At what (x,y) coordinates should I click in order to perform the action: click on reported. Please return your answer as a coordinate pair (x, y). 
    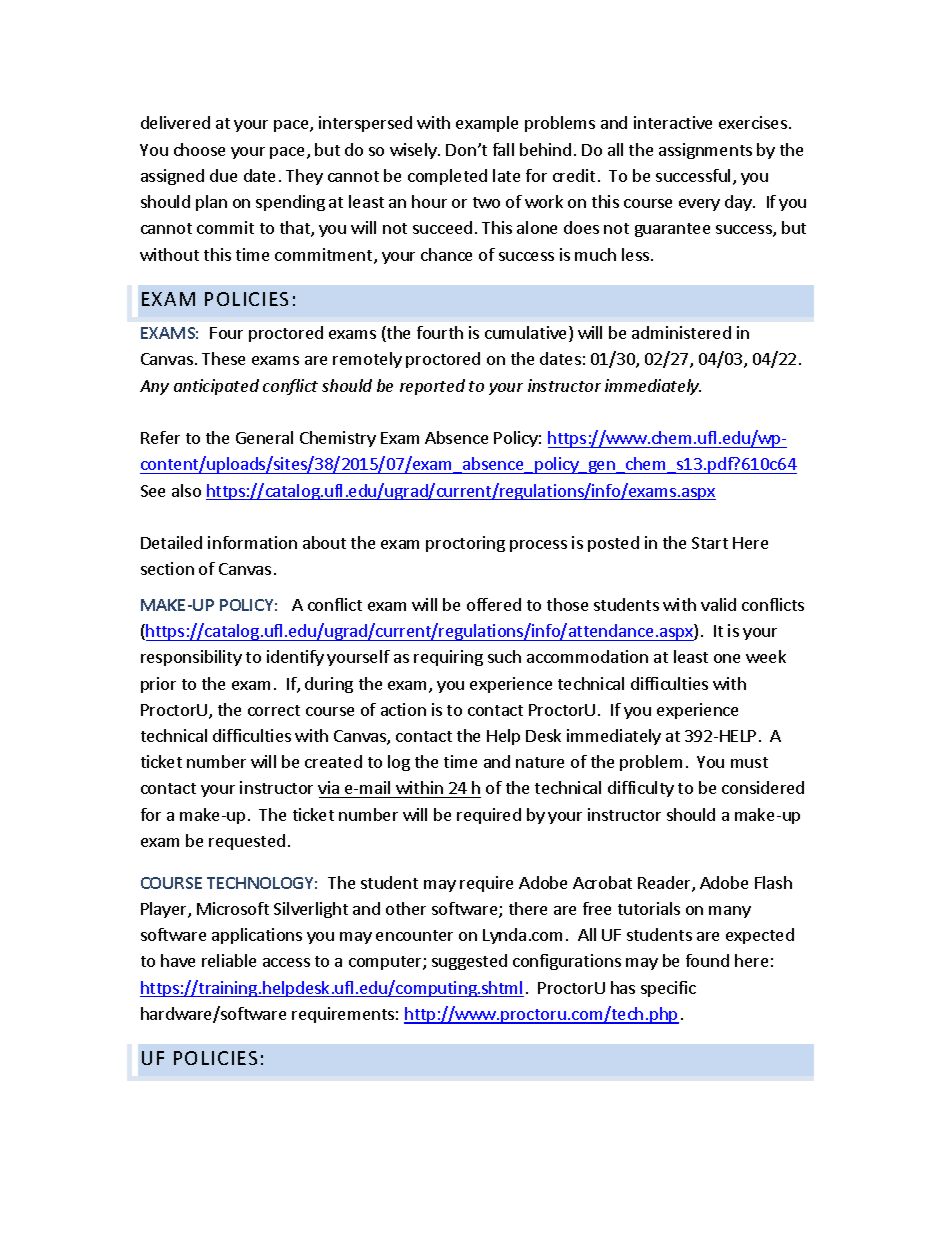
    Looking at the image, I should click on (432, 387).
